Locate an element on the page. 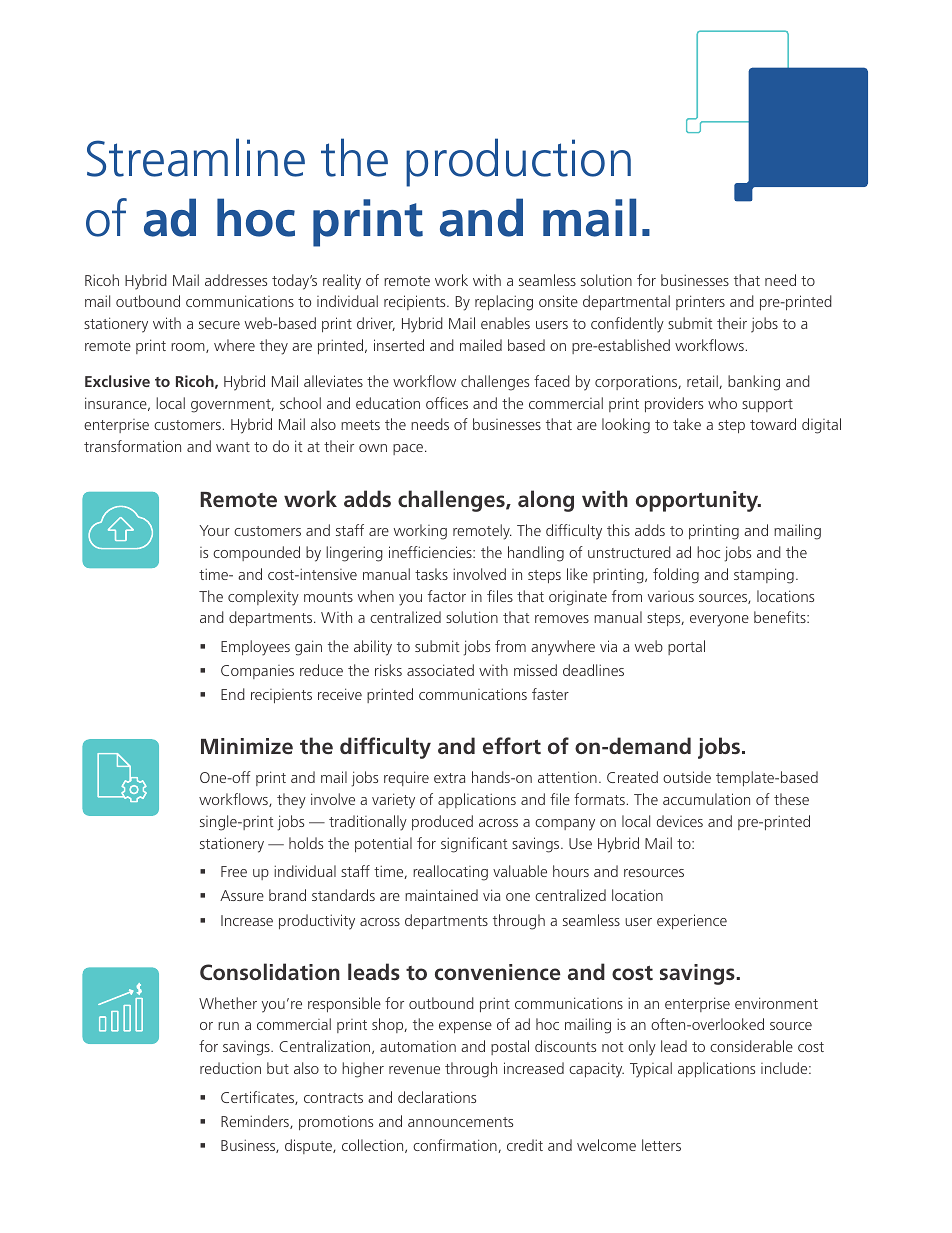 The width and height of the document is (952, 1233). departmental is located at coordinates (626, 302).
